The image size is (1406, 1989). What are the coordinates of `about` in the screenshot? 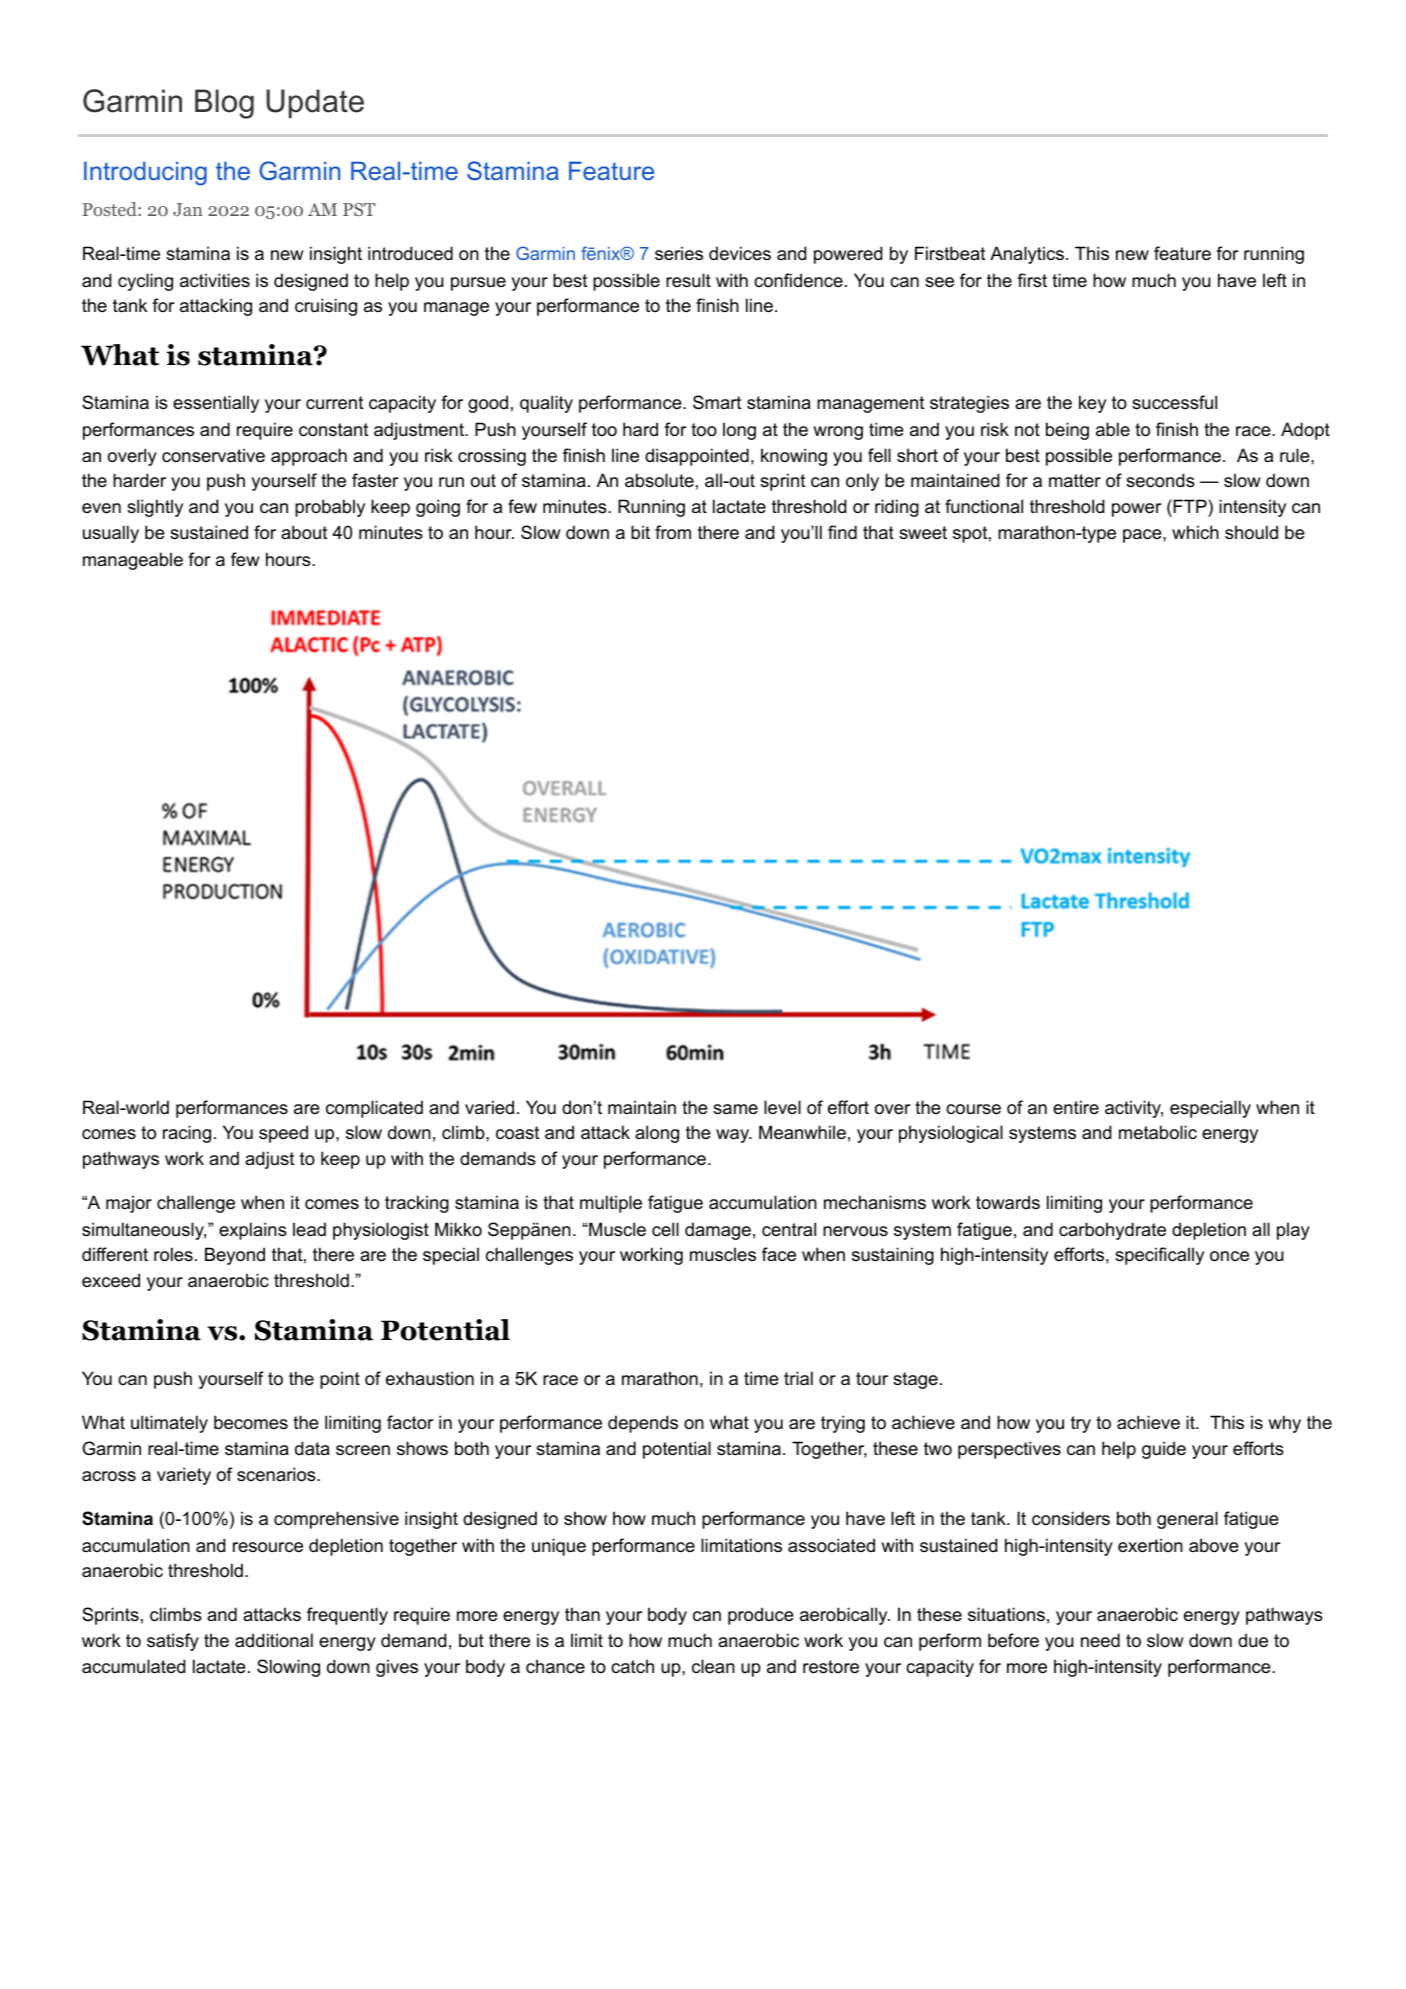 It's located at (304, 532).
